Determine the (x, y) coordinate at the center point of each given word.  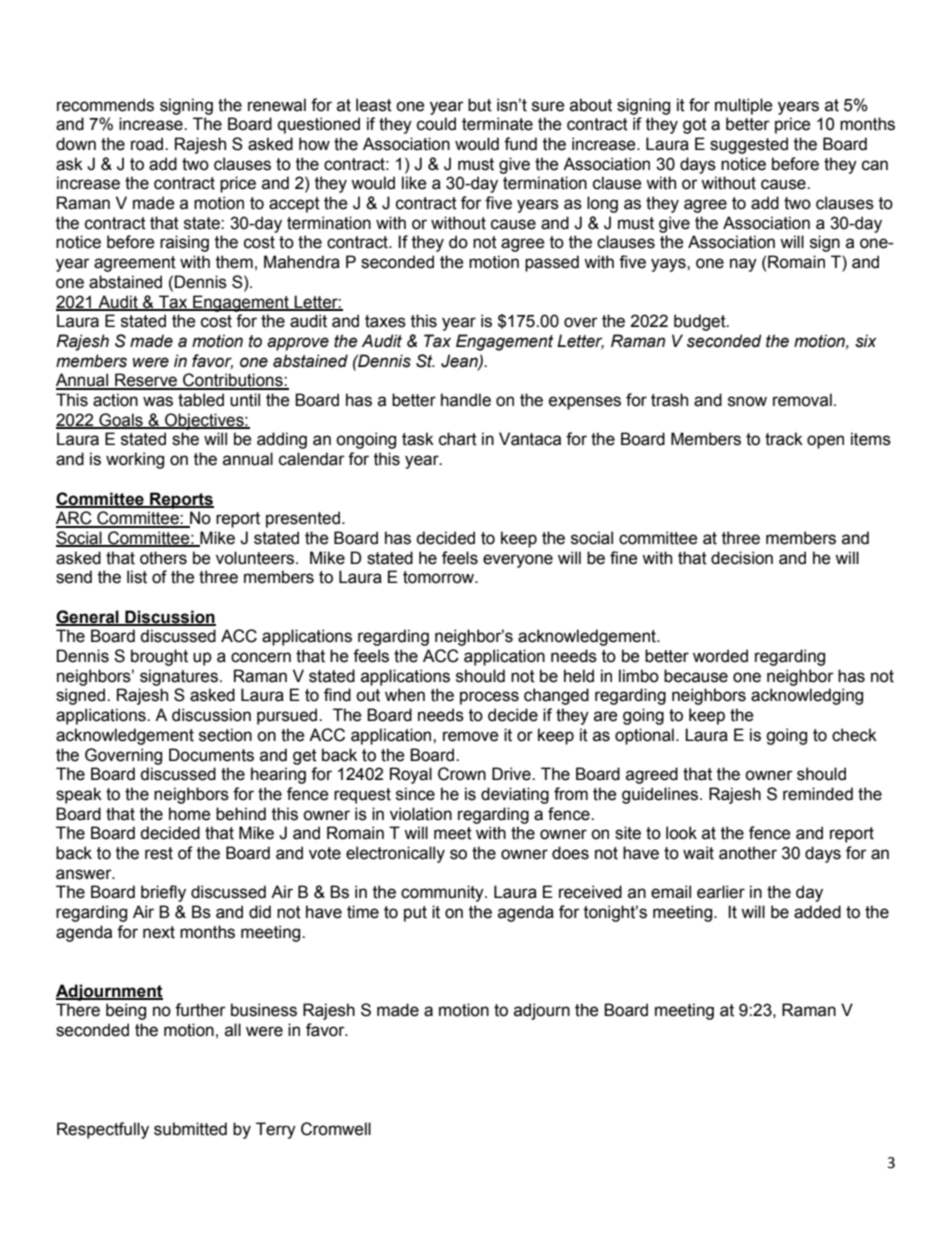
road (148, 144)
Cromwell (336, 1129)
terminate (497, 124)
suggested (749, 145)
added (817, 912)
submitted (190, 1129)
